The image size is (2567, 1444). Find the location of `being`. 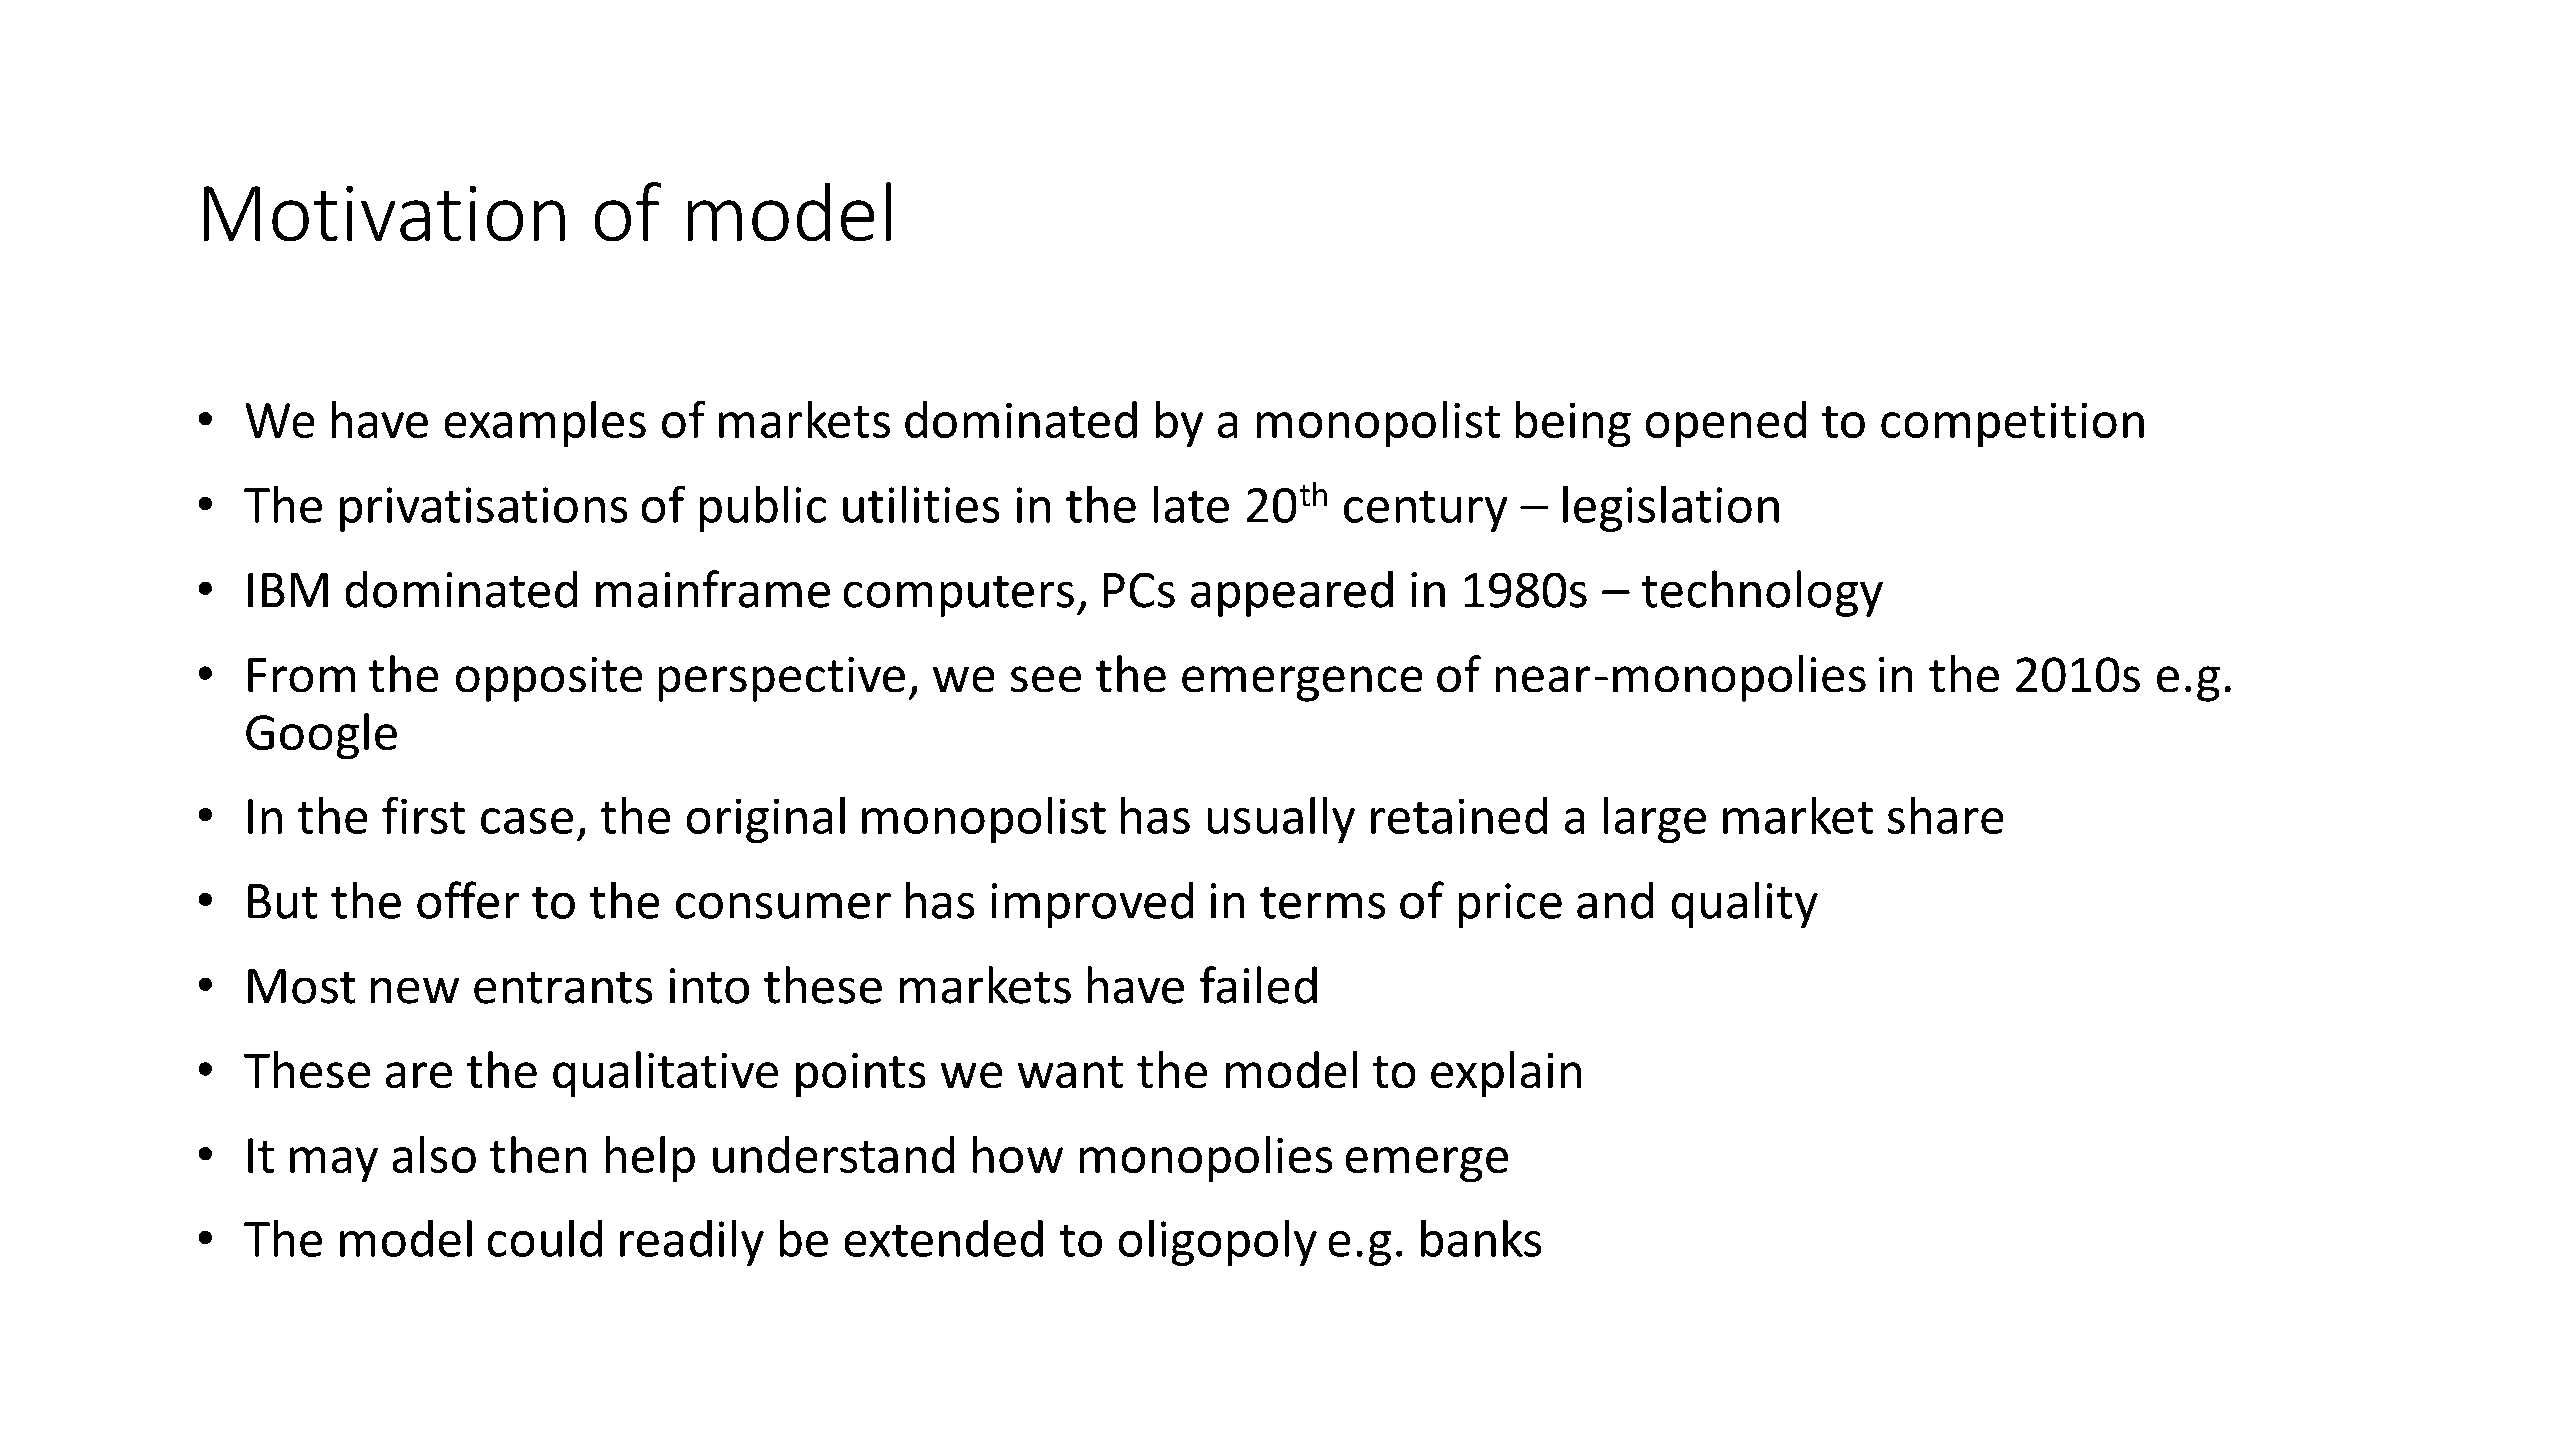

being is located at coordinates (1573, 424).
